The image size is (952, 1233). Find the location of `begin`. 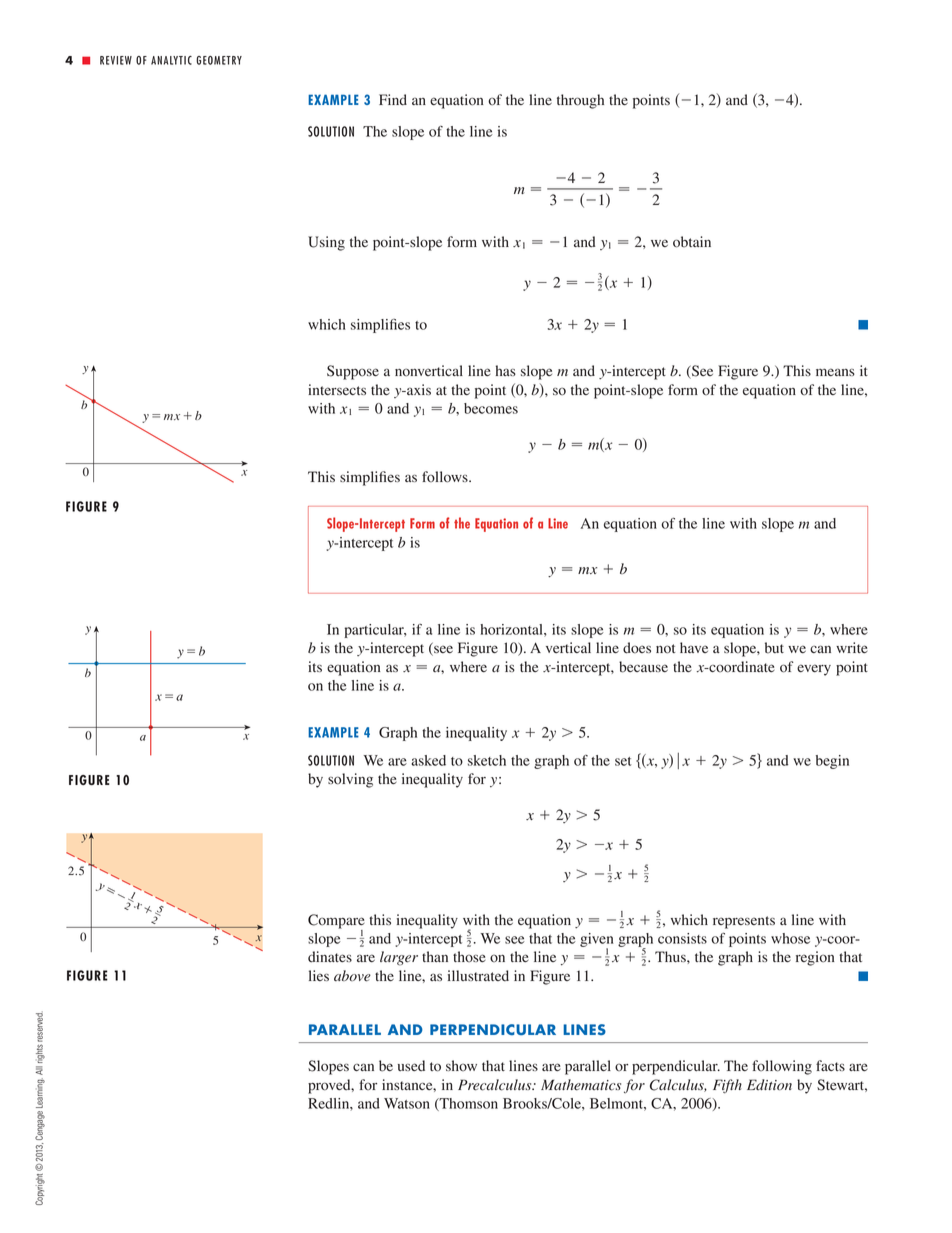

begin is located at coordinates (832, 762).
